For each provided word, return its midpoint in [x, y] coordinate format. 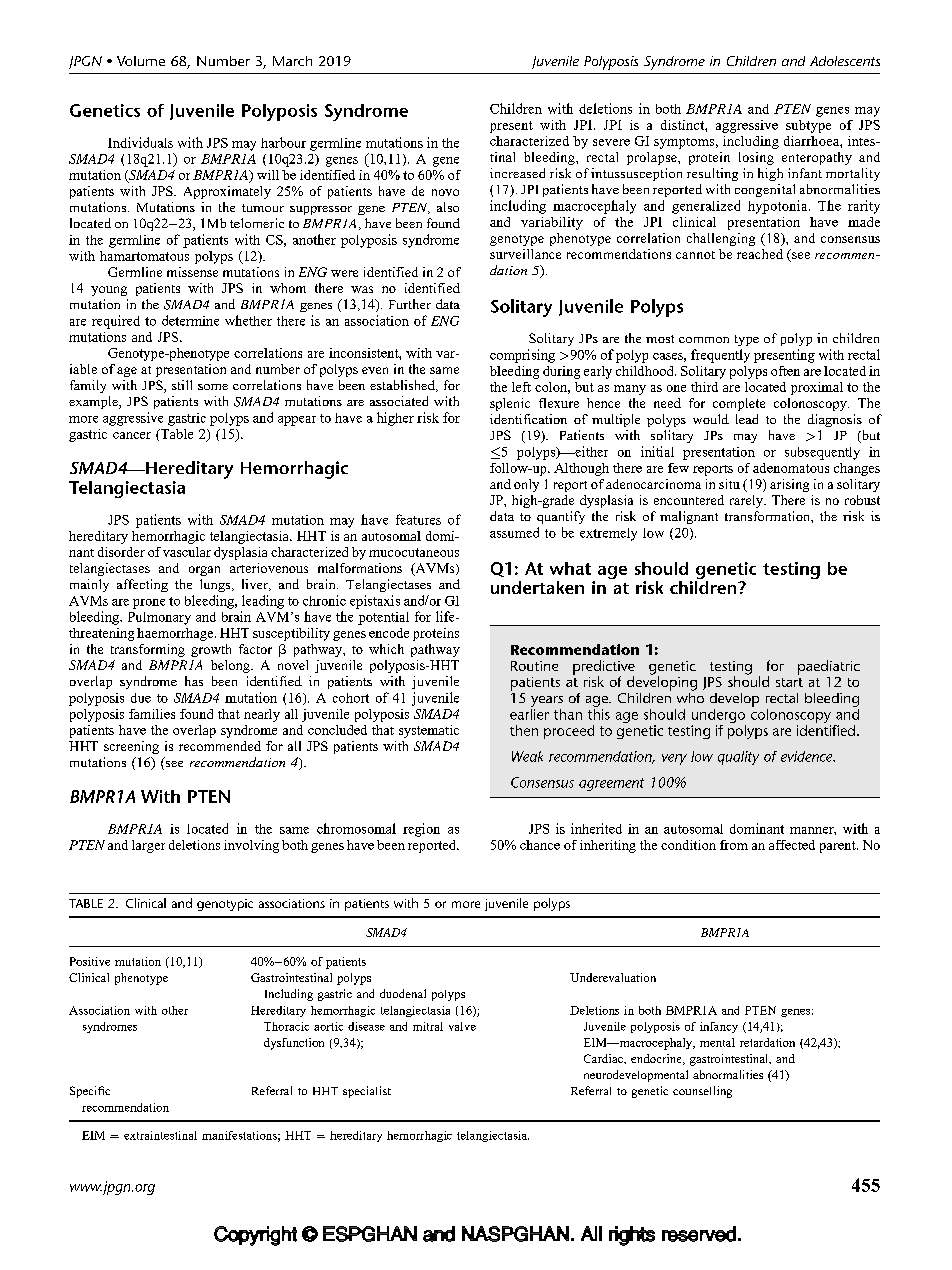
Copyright [255, 1236]
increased [517, 173]
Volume [141, 61]
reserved [699, 1234]
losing [756, 158]
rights [632, 1236]
